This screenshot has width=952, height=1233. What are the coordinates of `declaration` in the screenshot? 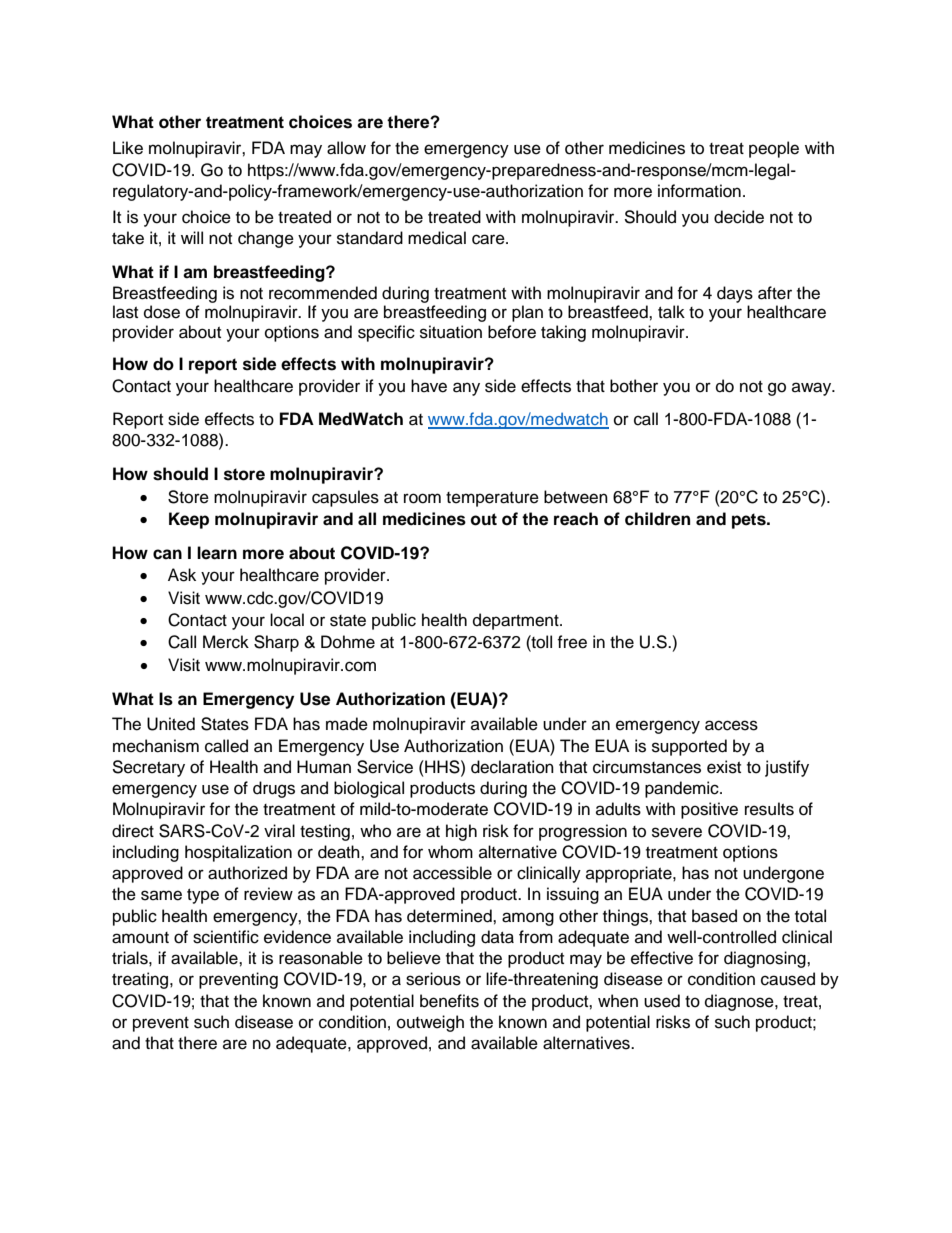 It's located at (512, 767).
